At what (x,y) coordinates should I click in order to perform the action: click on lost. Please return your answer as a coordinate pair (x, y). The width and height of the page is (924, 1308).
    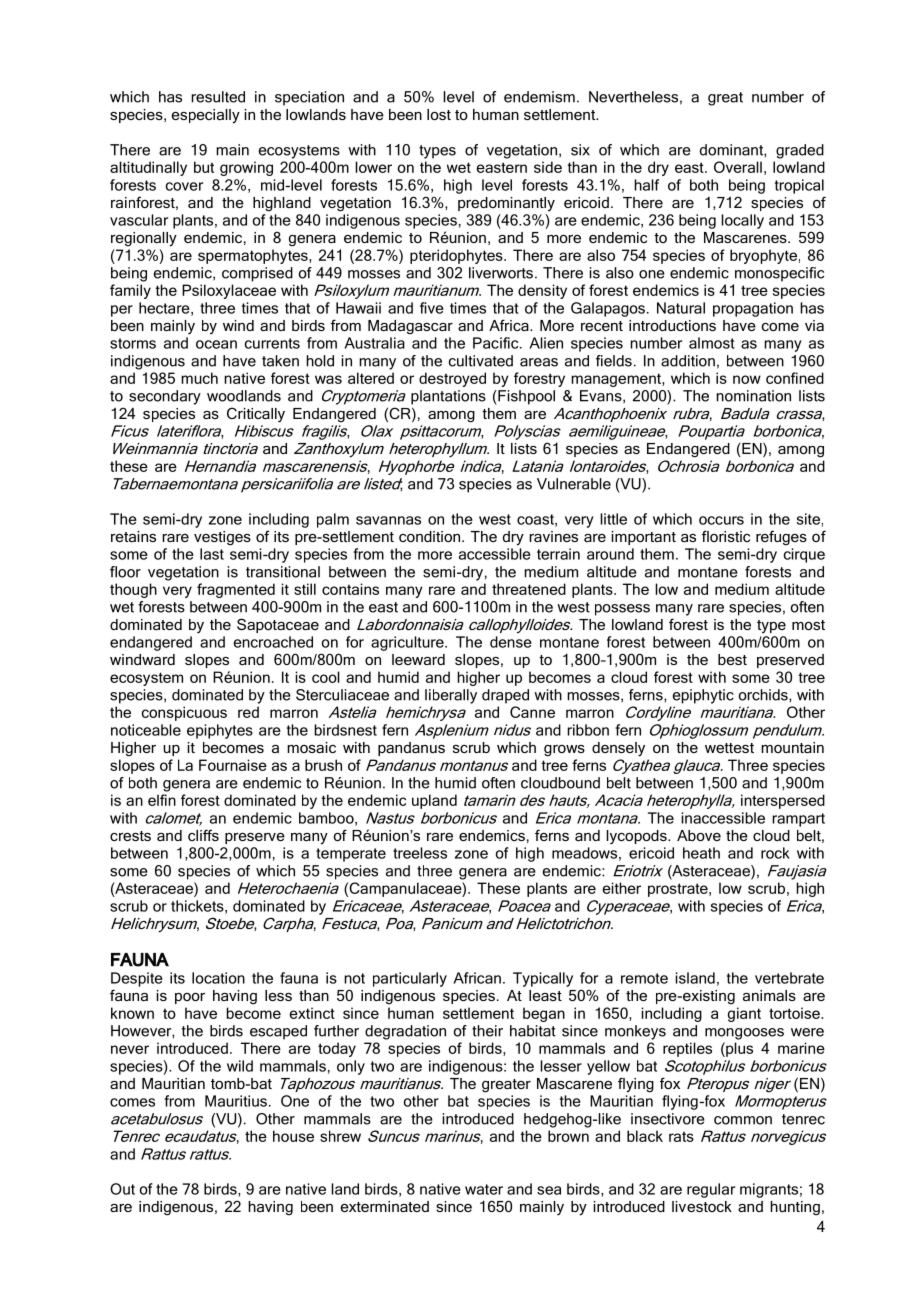
    Looking at the image, I should click on (439, 114).
